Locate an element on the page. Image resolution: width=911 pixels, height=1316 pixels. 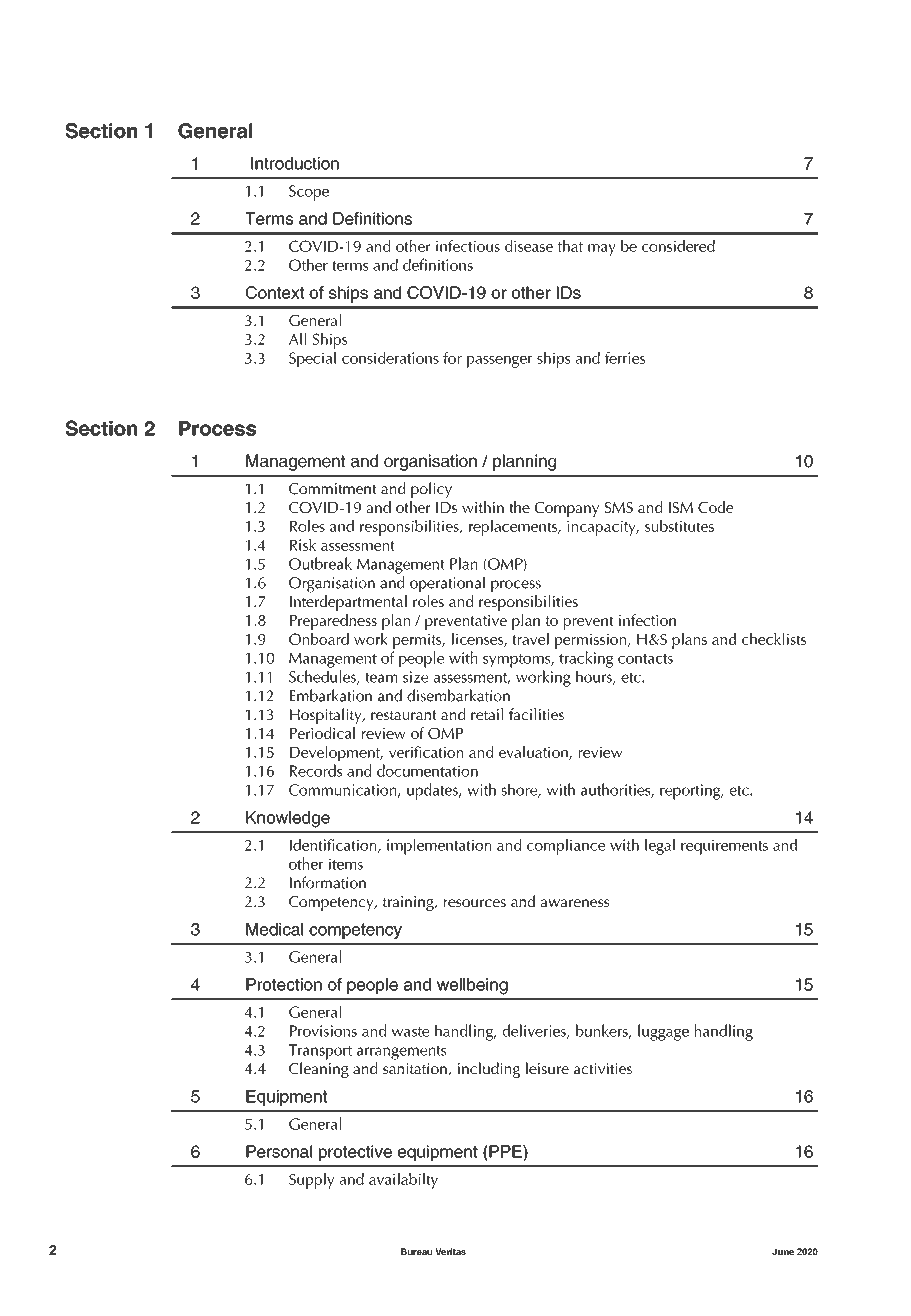
facilities is located at coordinates (536, 714).
